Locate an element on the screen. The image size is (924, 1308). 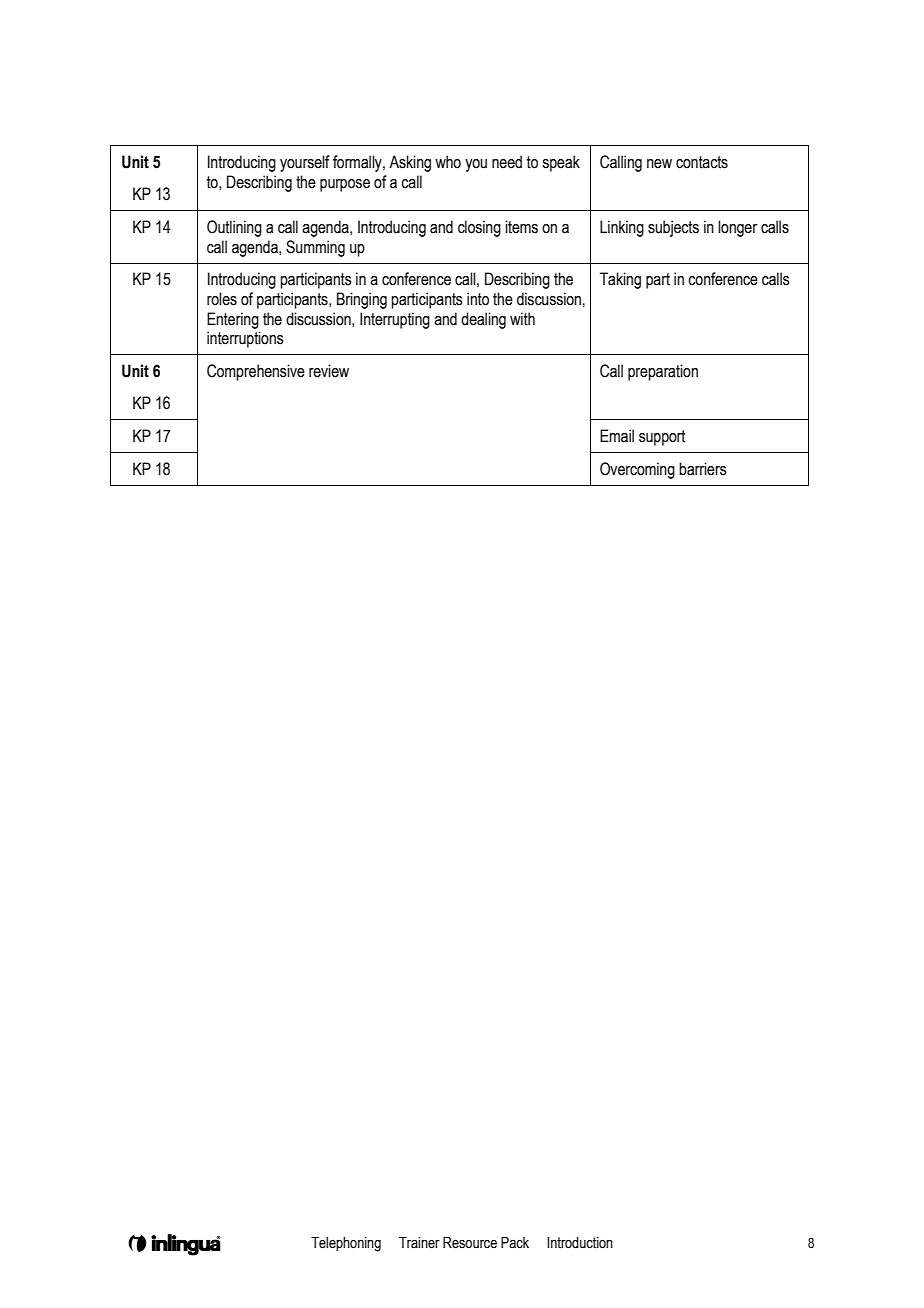
Email is located at coordinates (617, 436).
